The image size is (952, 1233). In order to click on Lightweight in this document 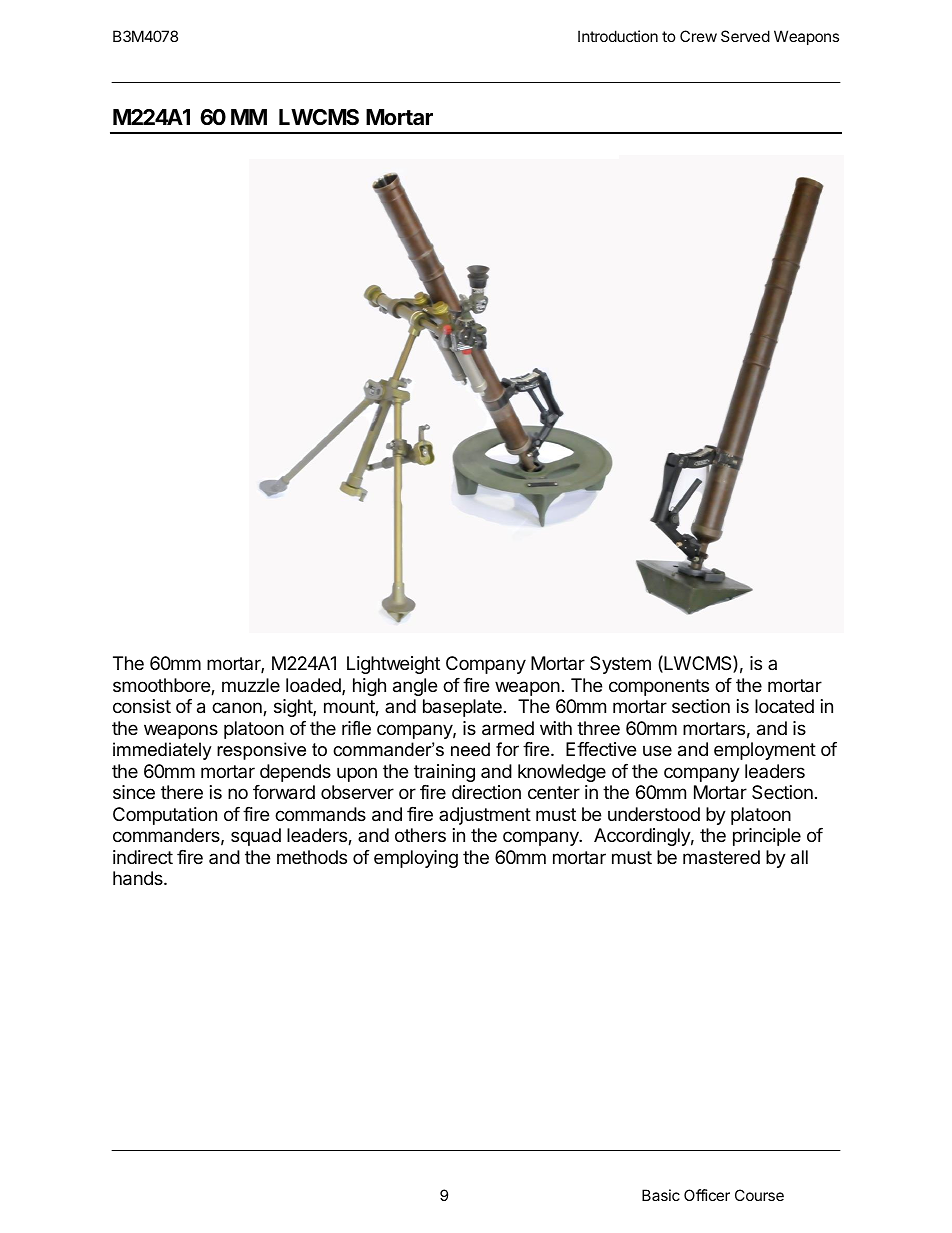, I will do `click(393, 665)`.
